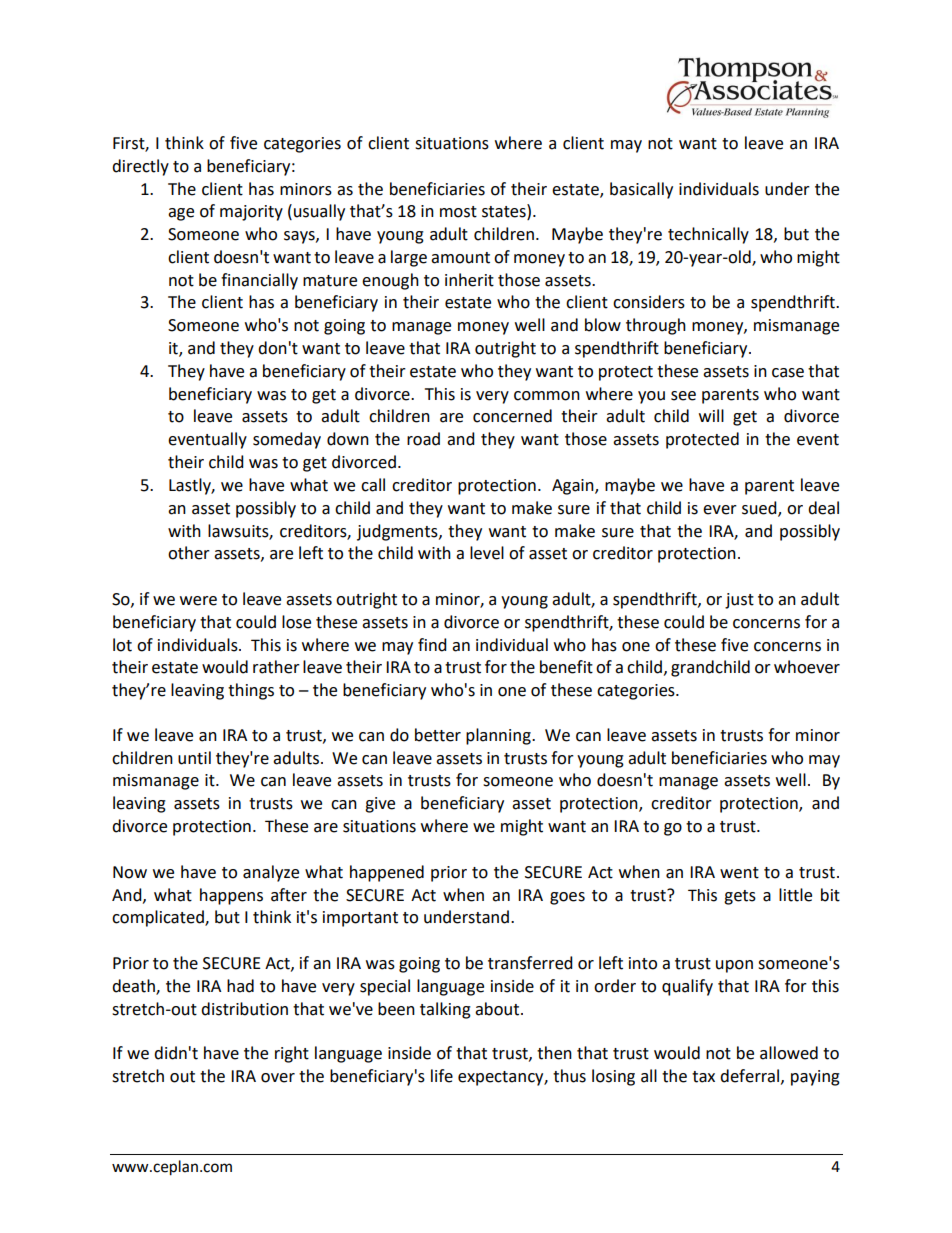 Image resolution: width=952 pixels, height=1233 pixels. What do you see at coordinates (739, 601) in the image?
I see `just` at bounding box center [739, 601].
